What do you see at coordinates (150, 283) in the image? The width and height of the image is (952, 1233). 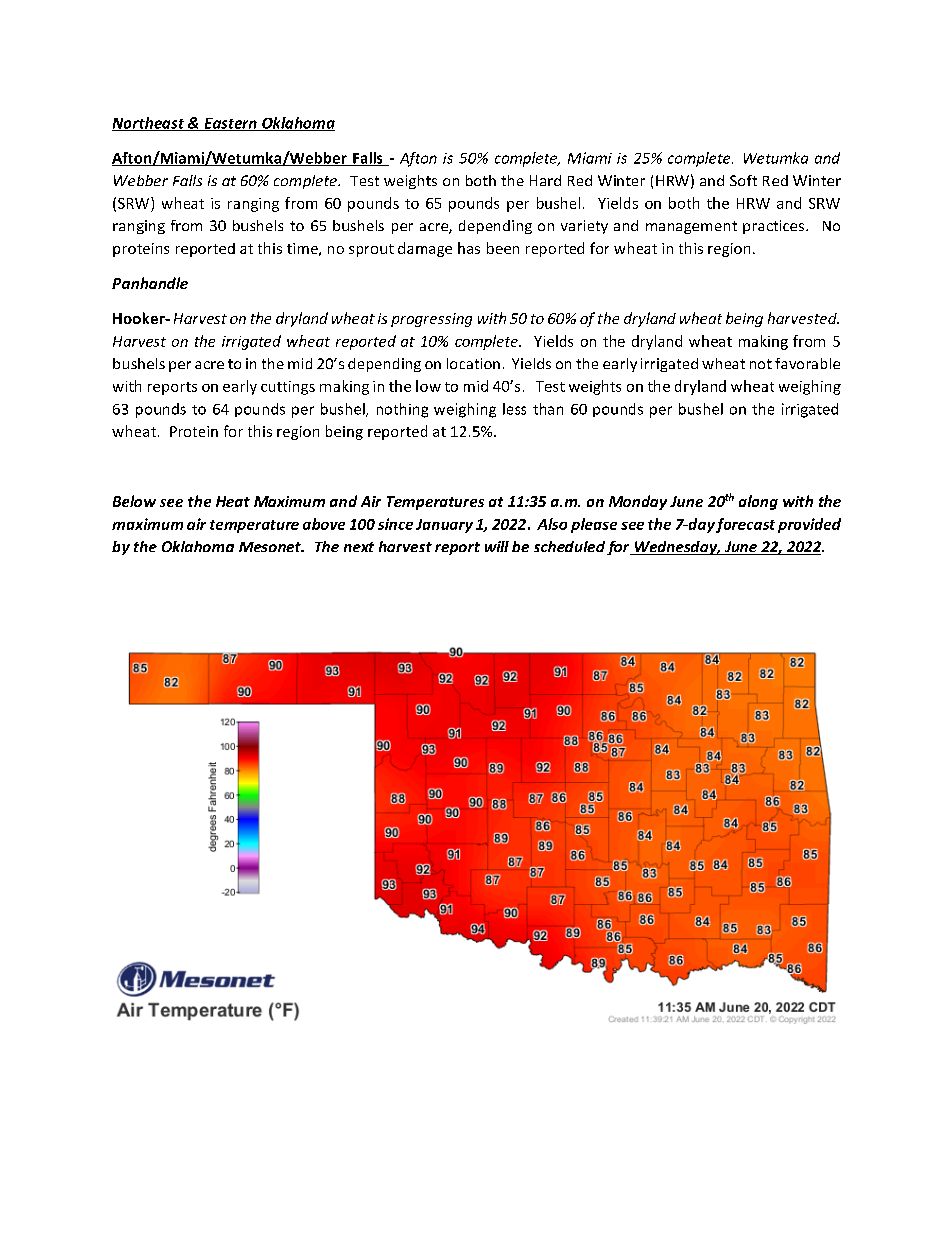 I see `Panhandle` at bounding box center [150, 283].
